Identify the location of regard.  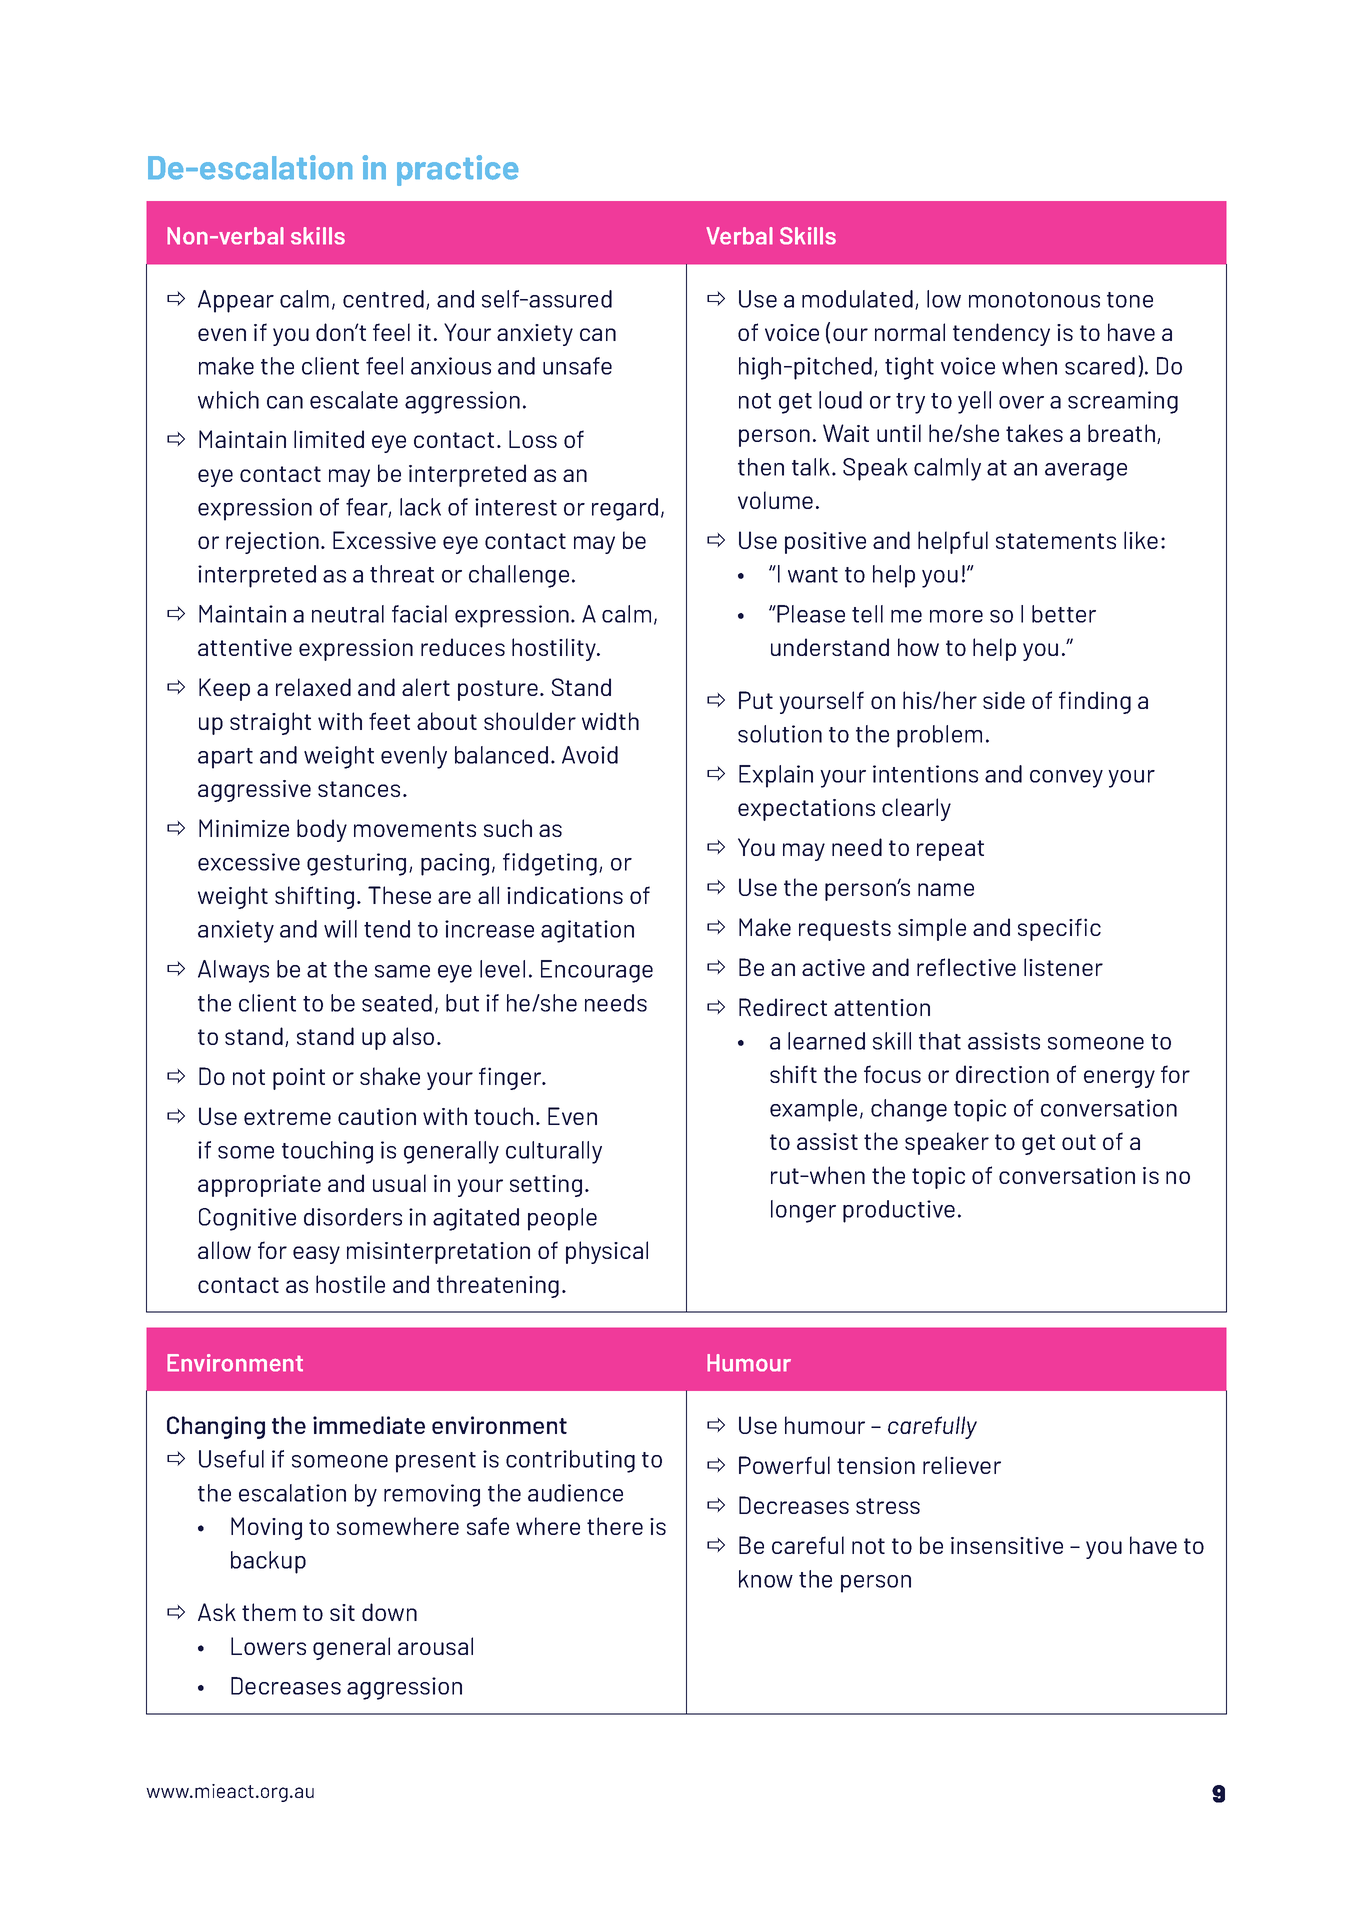
(625, 509).
